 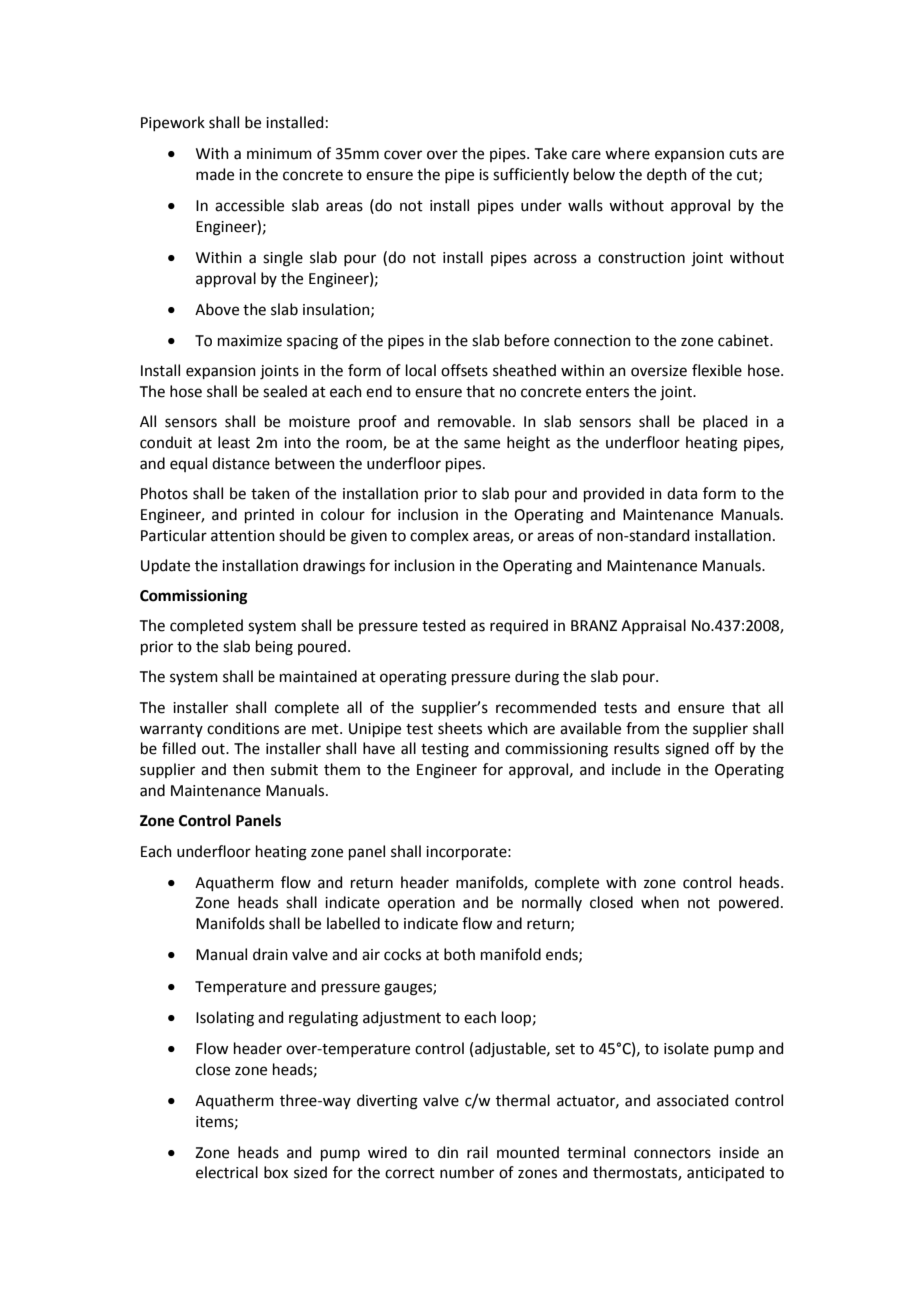 I want to click on Appraisal, so click(x=653, y=626).
